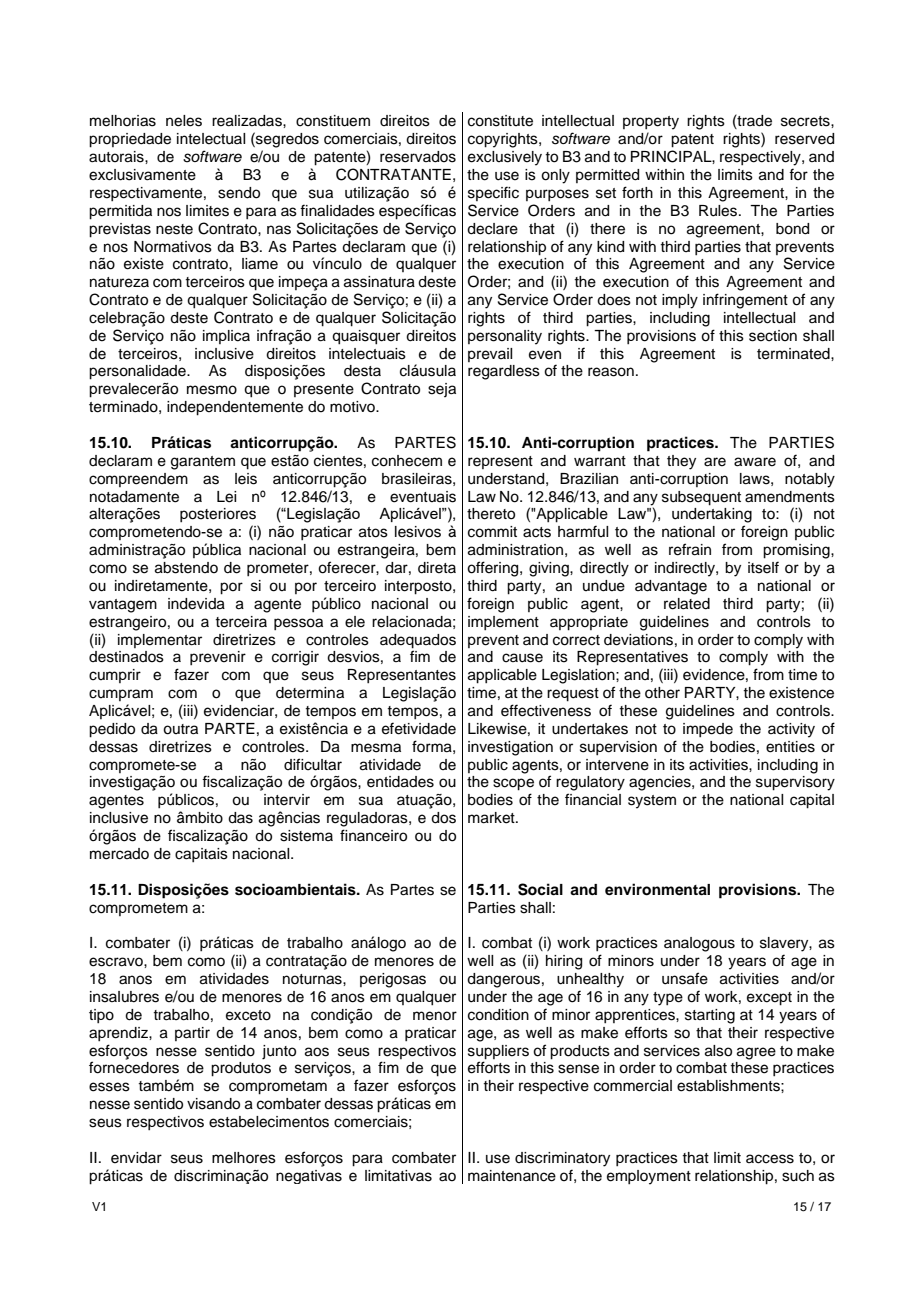 The image size is (924, 1308). What do you see at coordinates (687, 604) in the document?
I see `related` at bounding box center [687, 604].
